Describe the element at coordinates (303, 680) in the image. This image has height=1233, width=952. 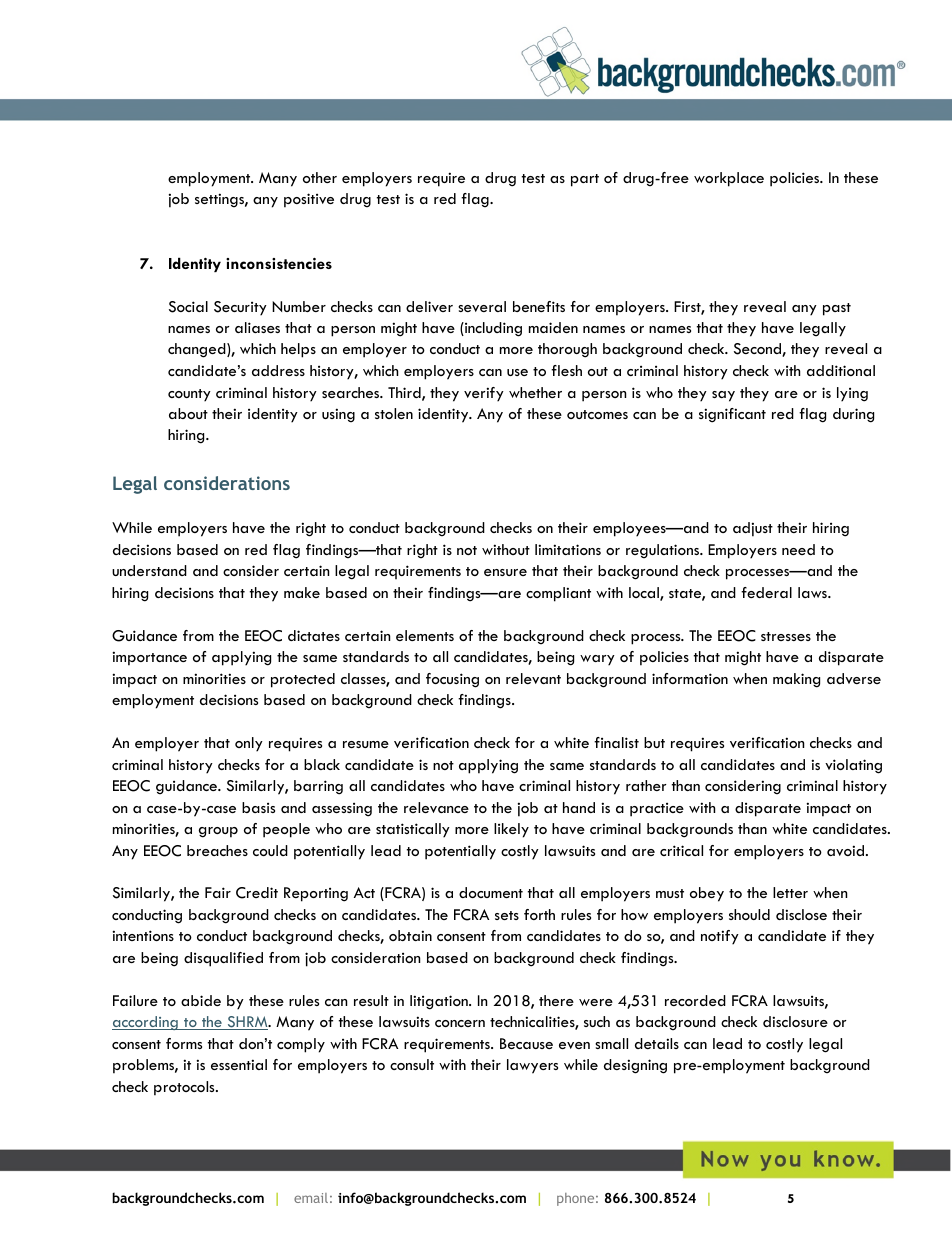
I see `protected` at that location.
